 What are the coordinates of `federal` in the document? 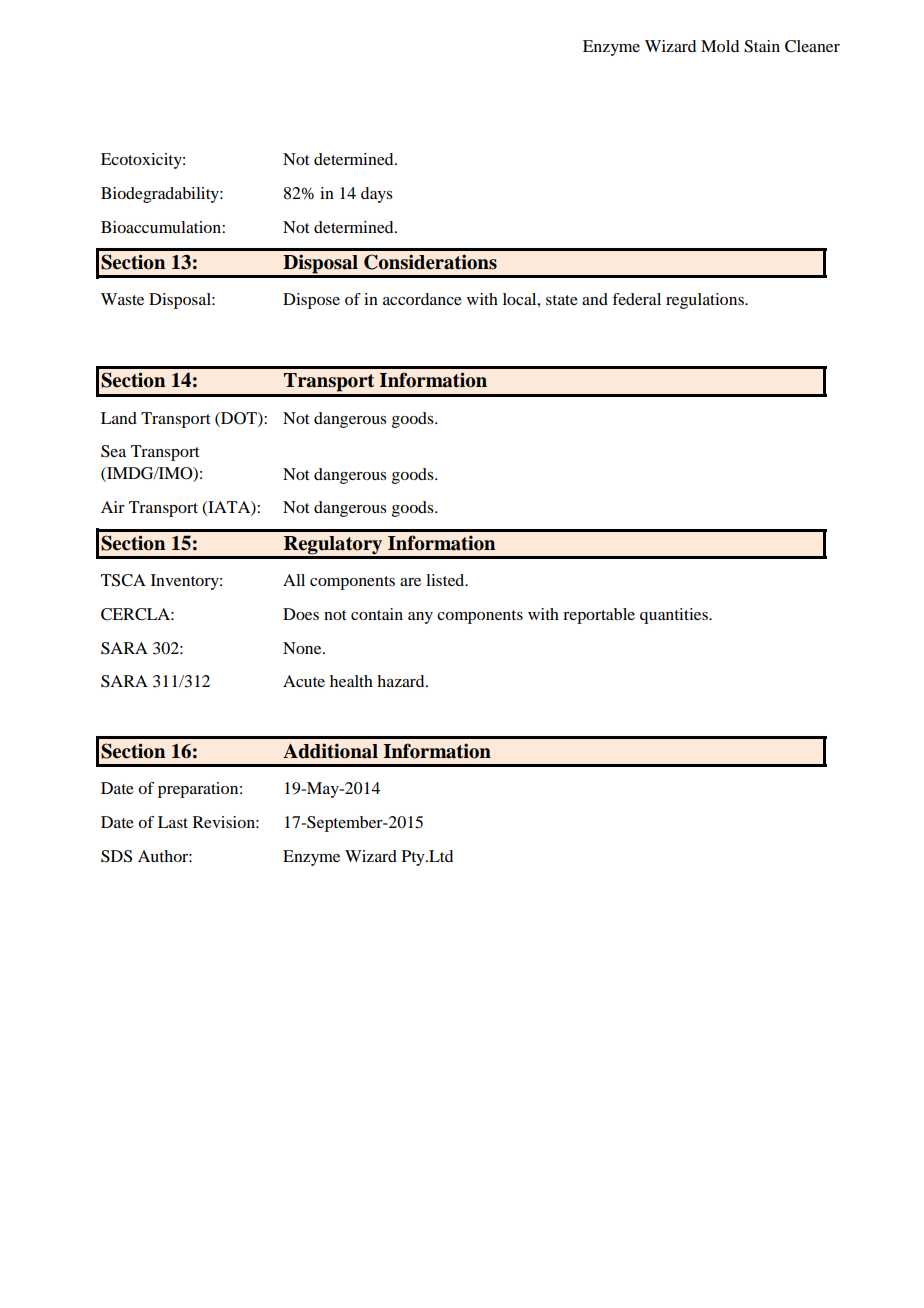 It's located at (636, 299).
